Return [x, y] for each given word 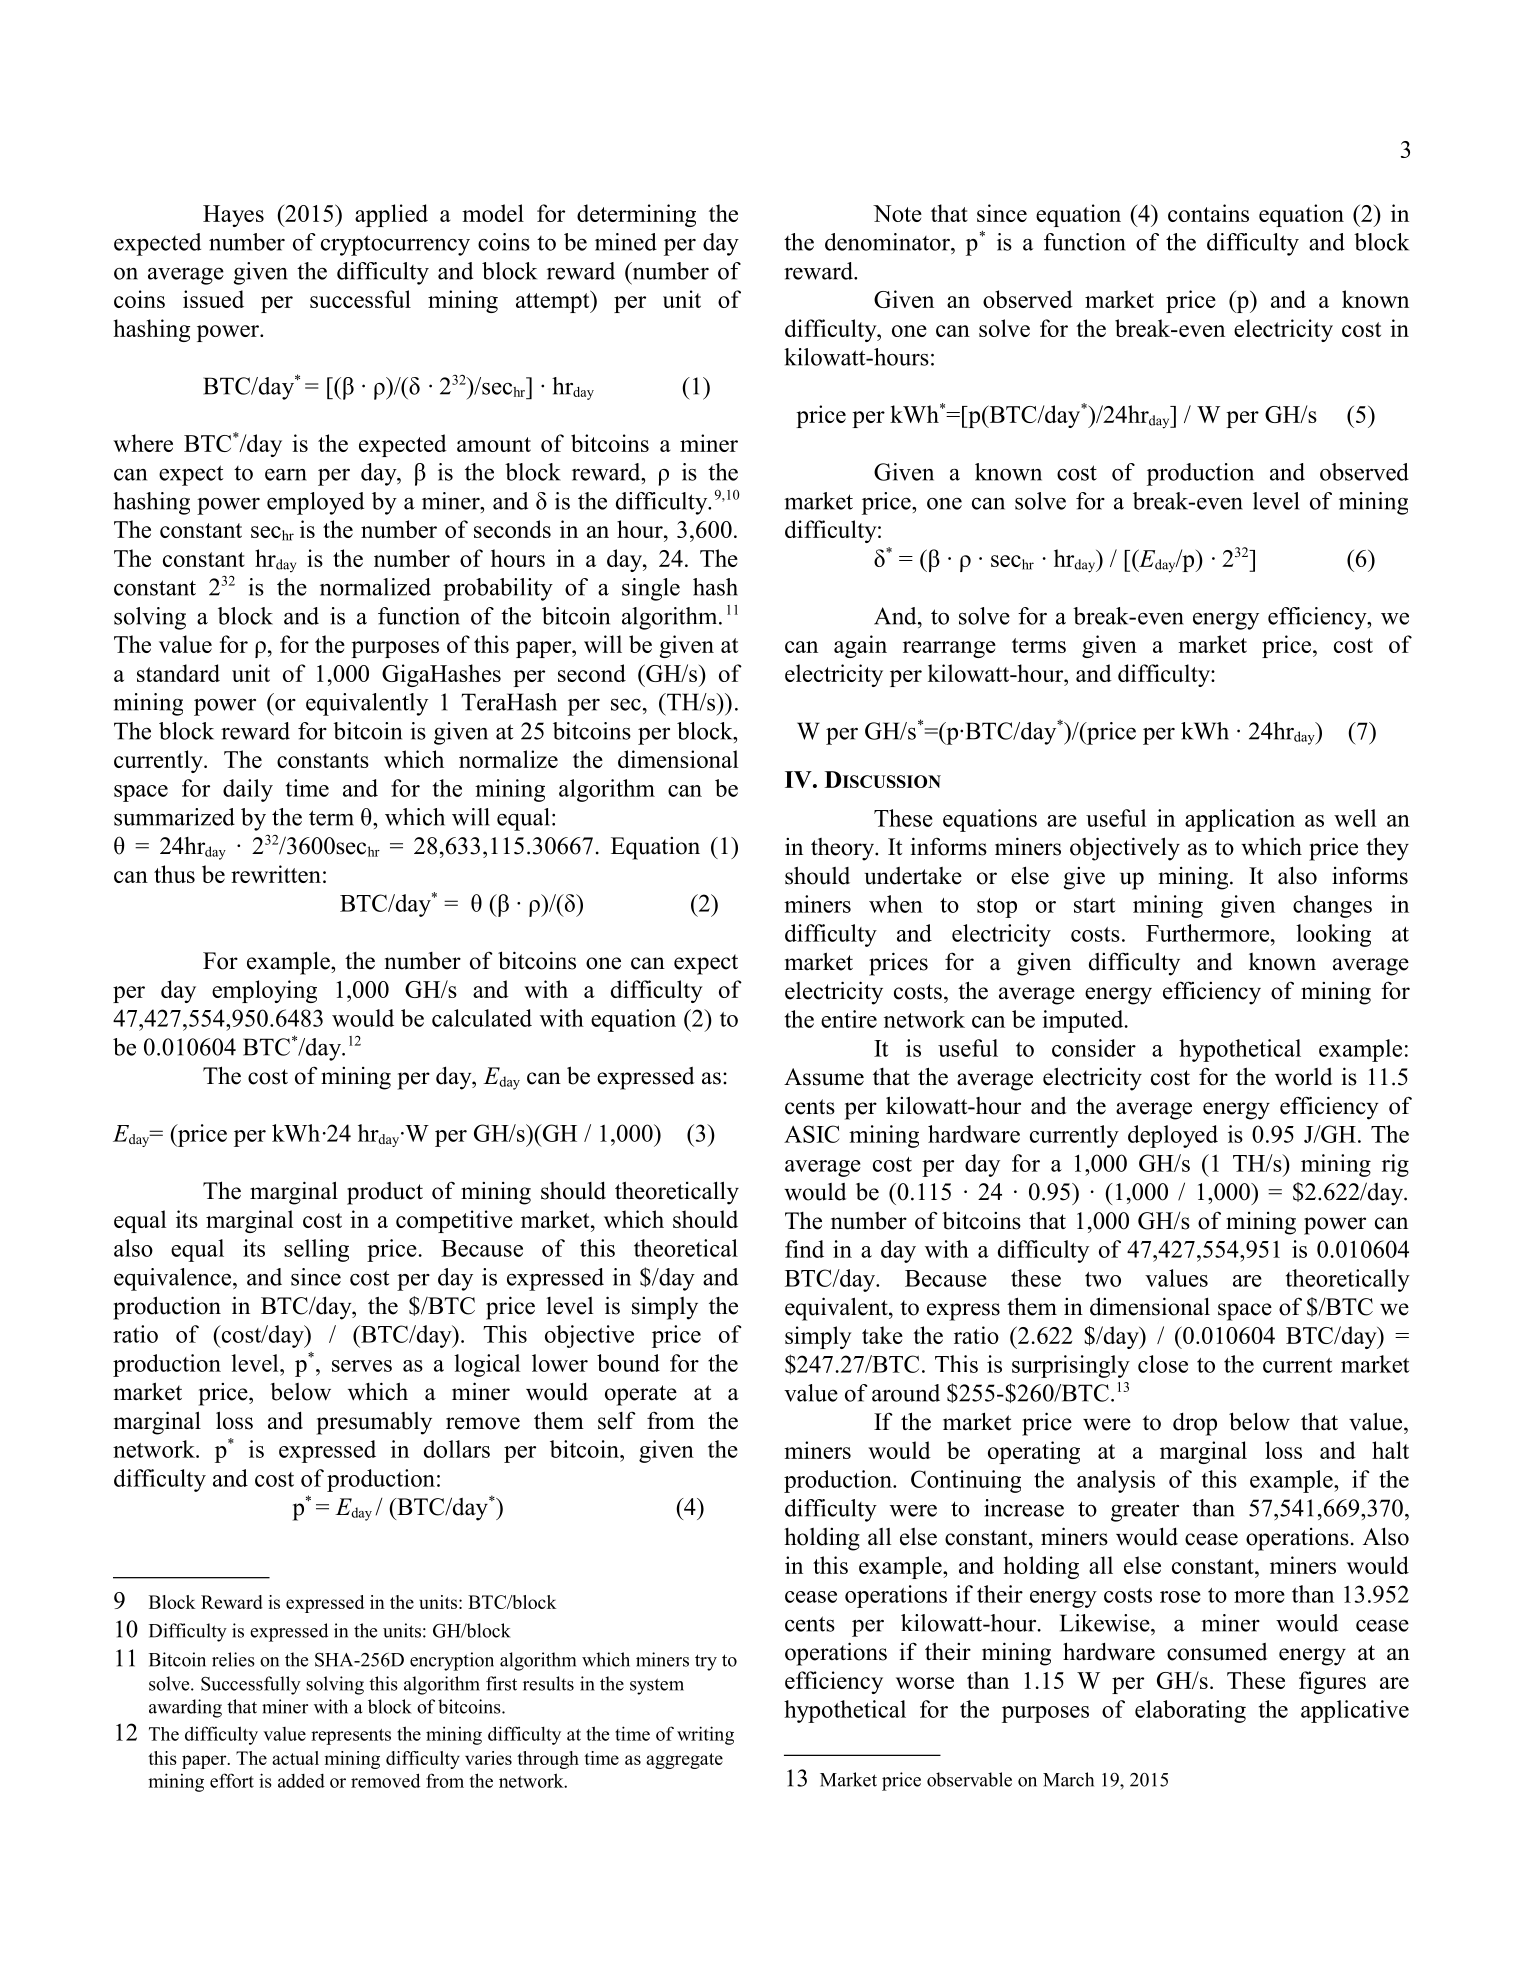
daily [248, 790]
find [804, 1249]
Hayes [233, 216]
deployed [1173, 1136]
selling [316, 1250]
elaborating [1190, 1711]
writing [705, 1735]
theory [843, 849]
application [1240, 820]
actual [295, 1758]
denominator [888, 242]
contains [1208, 213]
